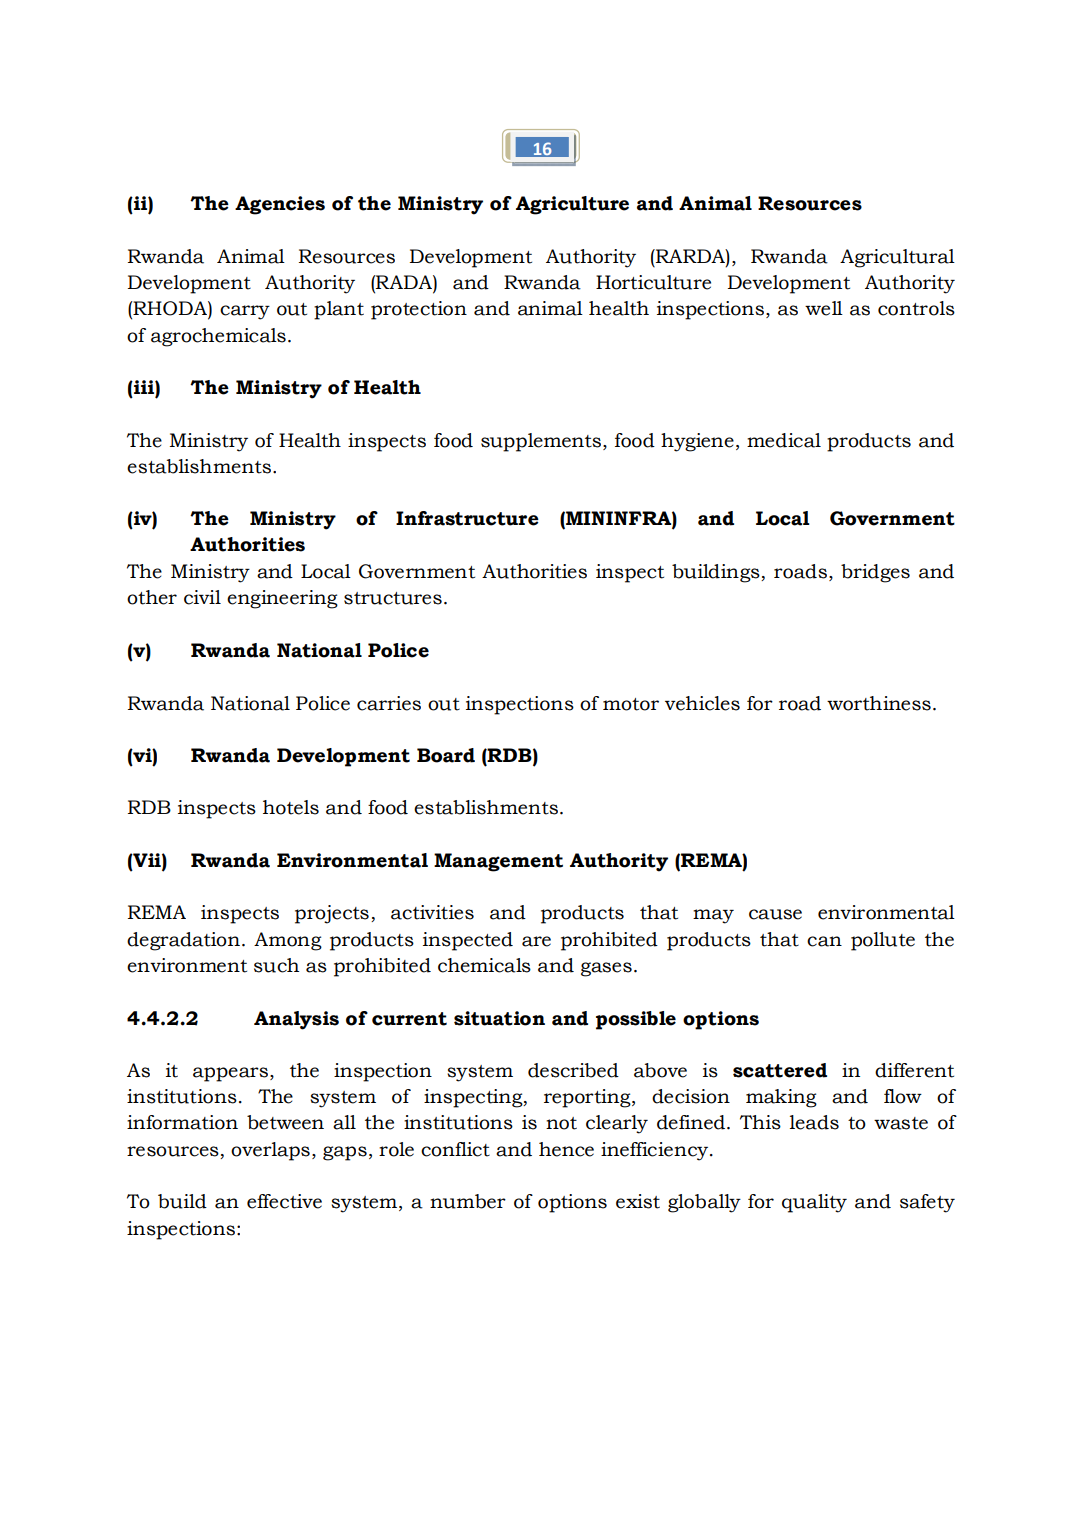 Image resolution: width=1081 pixels, height=1530 pixels. What do you see at coordinates (280, 205) in the screenshot?
I see `Agencies` at bounding box center [280, 205].
